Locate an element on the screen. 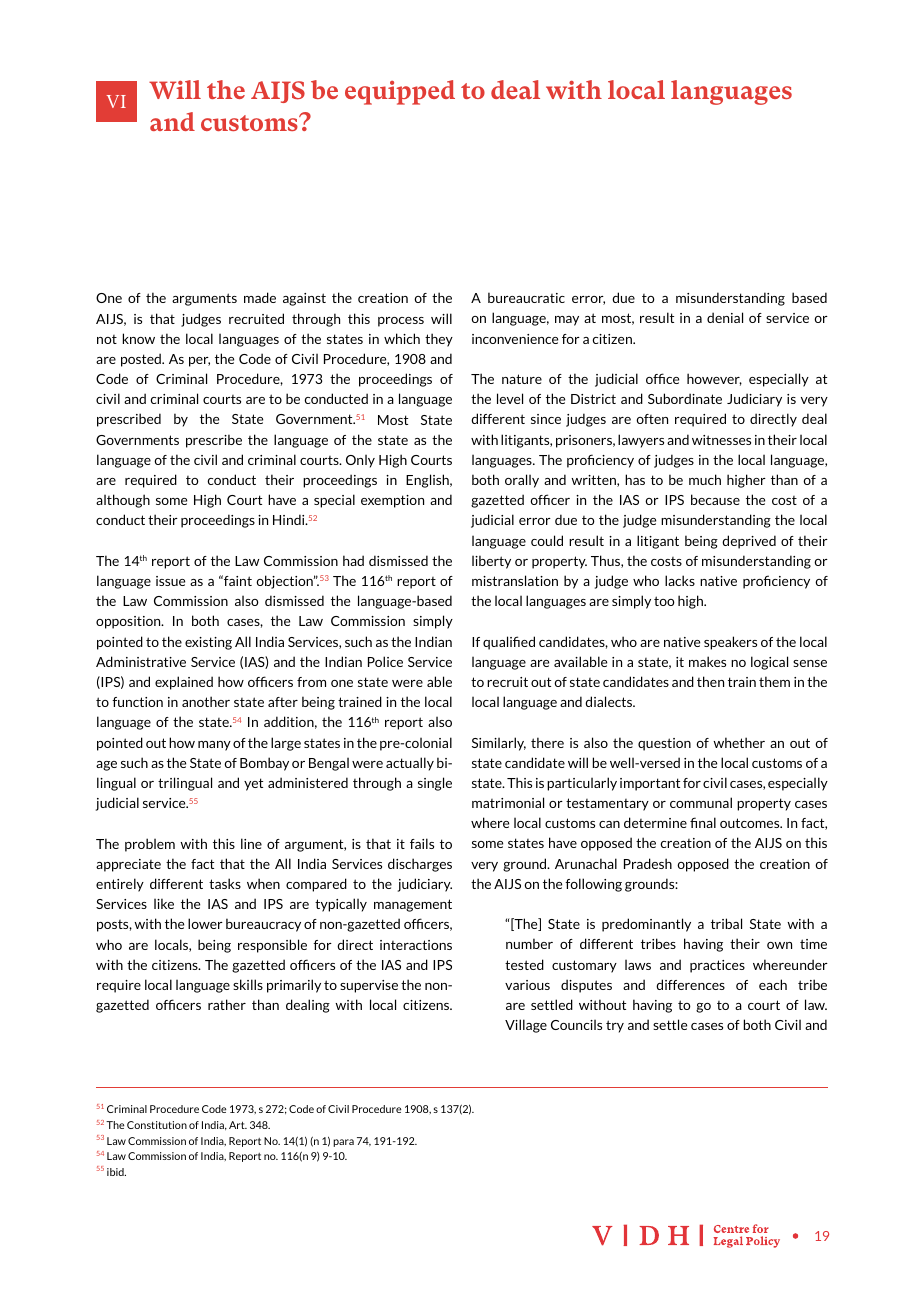  equipped is located at coordinates (400, 92).
